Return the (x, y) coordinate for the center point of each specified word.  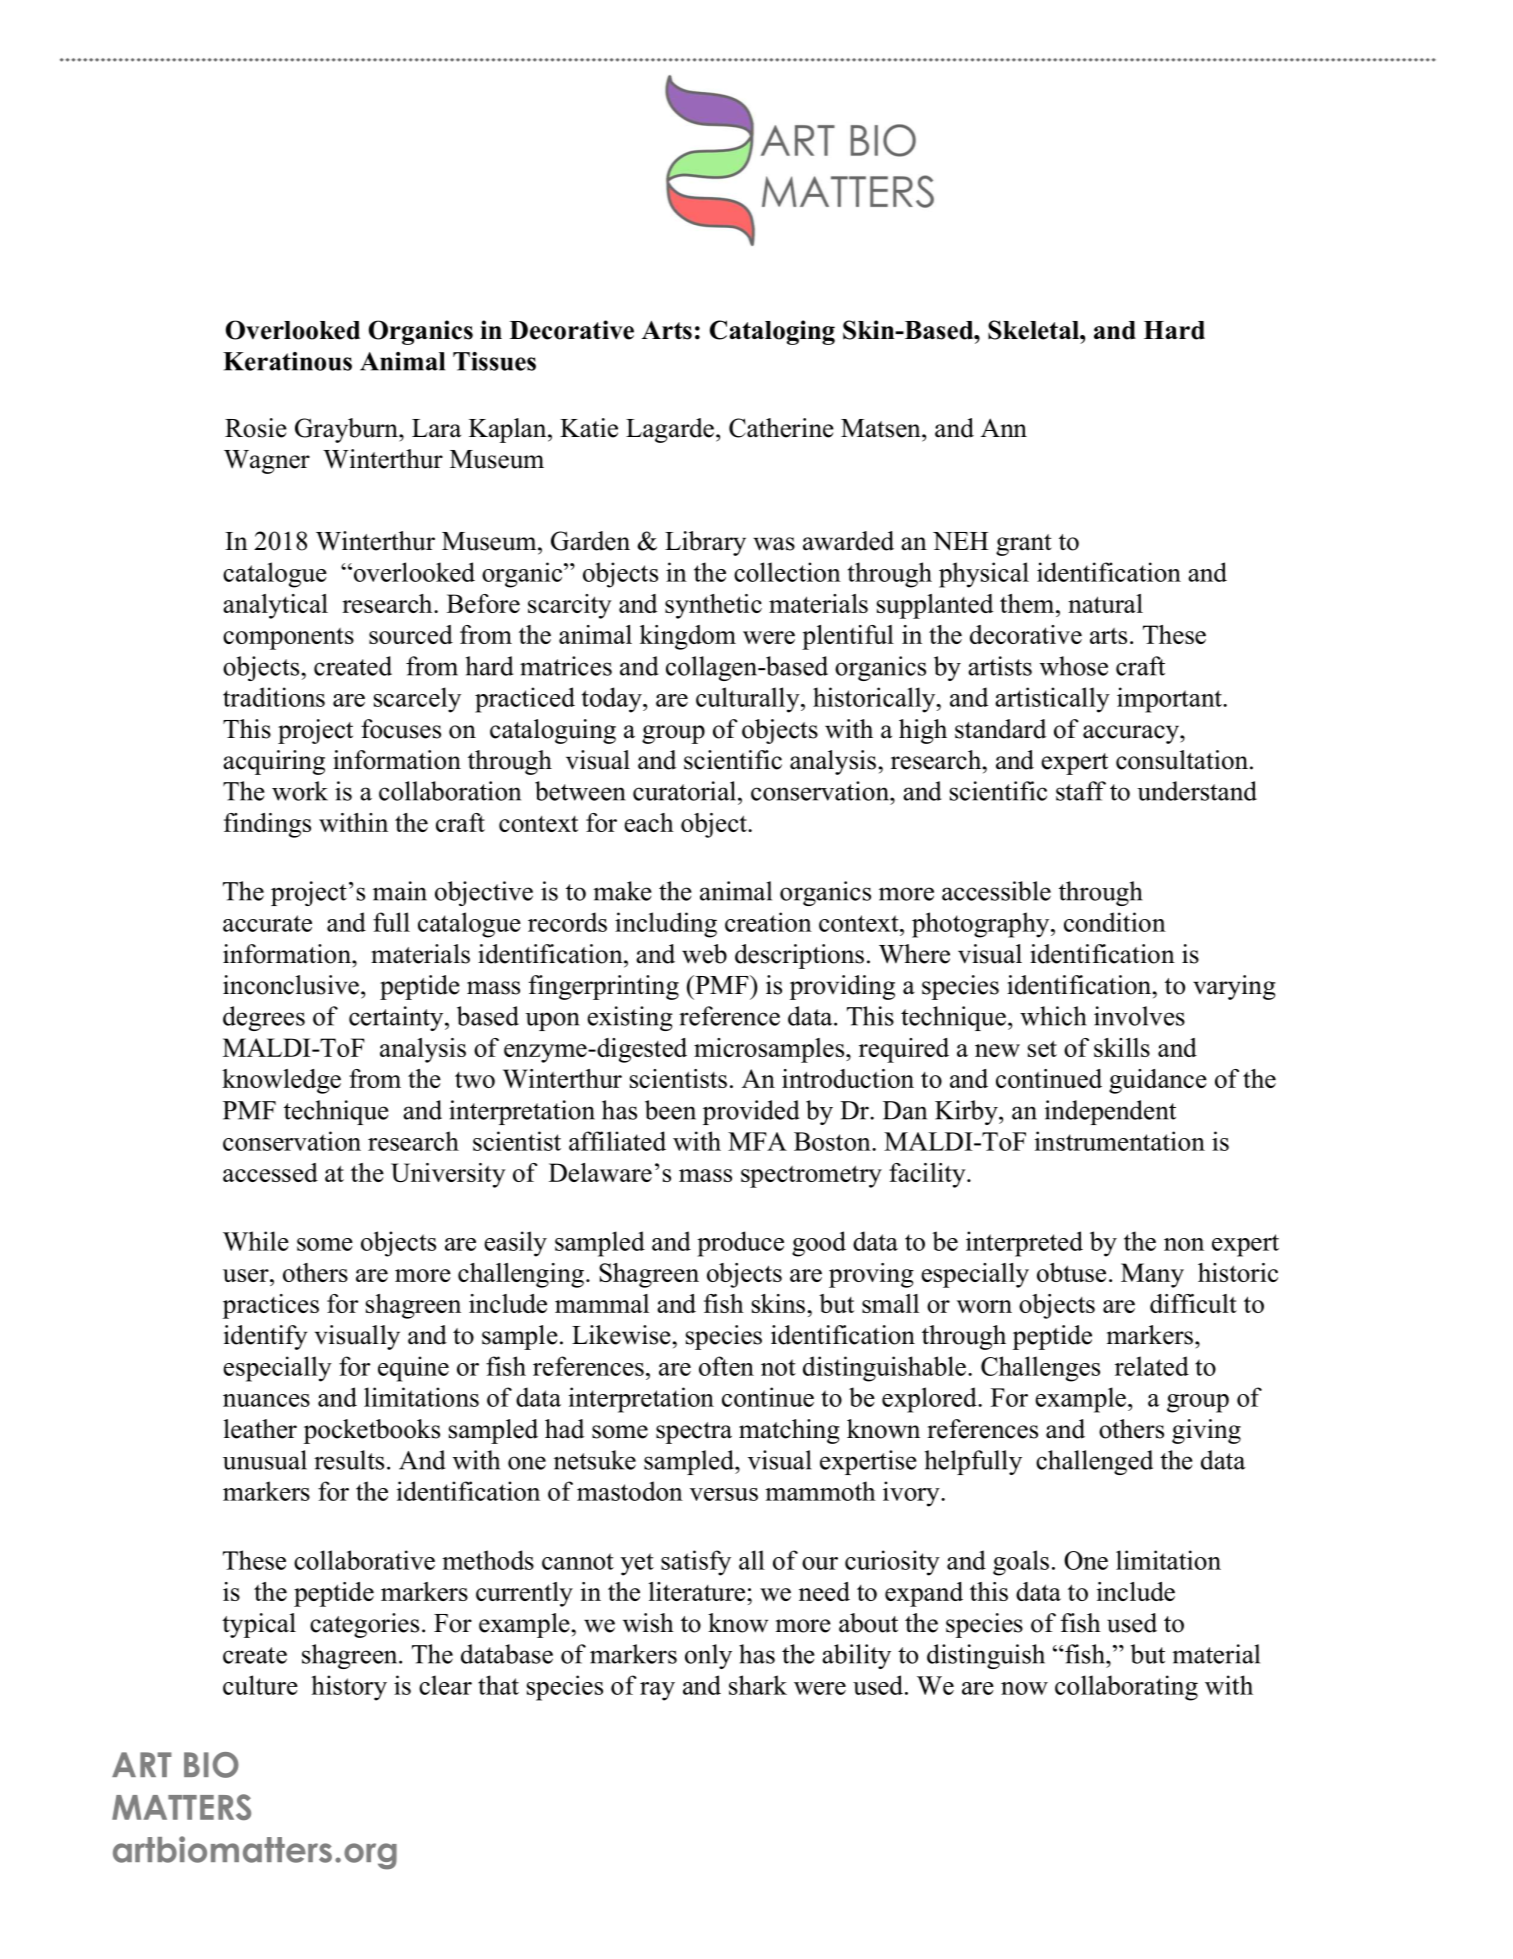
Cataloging (772, 332)
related (1152, 1366)
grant (1024, 545)
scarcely (417, 700)
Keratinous (287, 361)
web (704, 954)
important (1170, 700)
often (726, 1366)
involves (1139, 1016)
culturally (749, 700)
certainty (397, 1018)
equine (413, 1369)
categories (364, 1625)
